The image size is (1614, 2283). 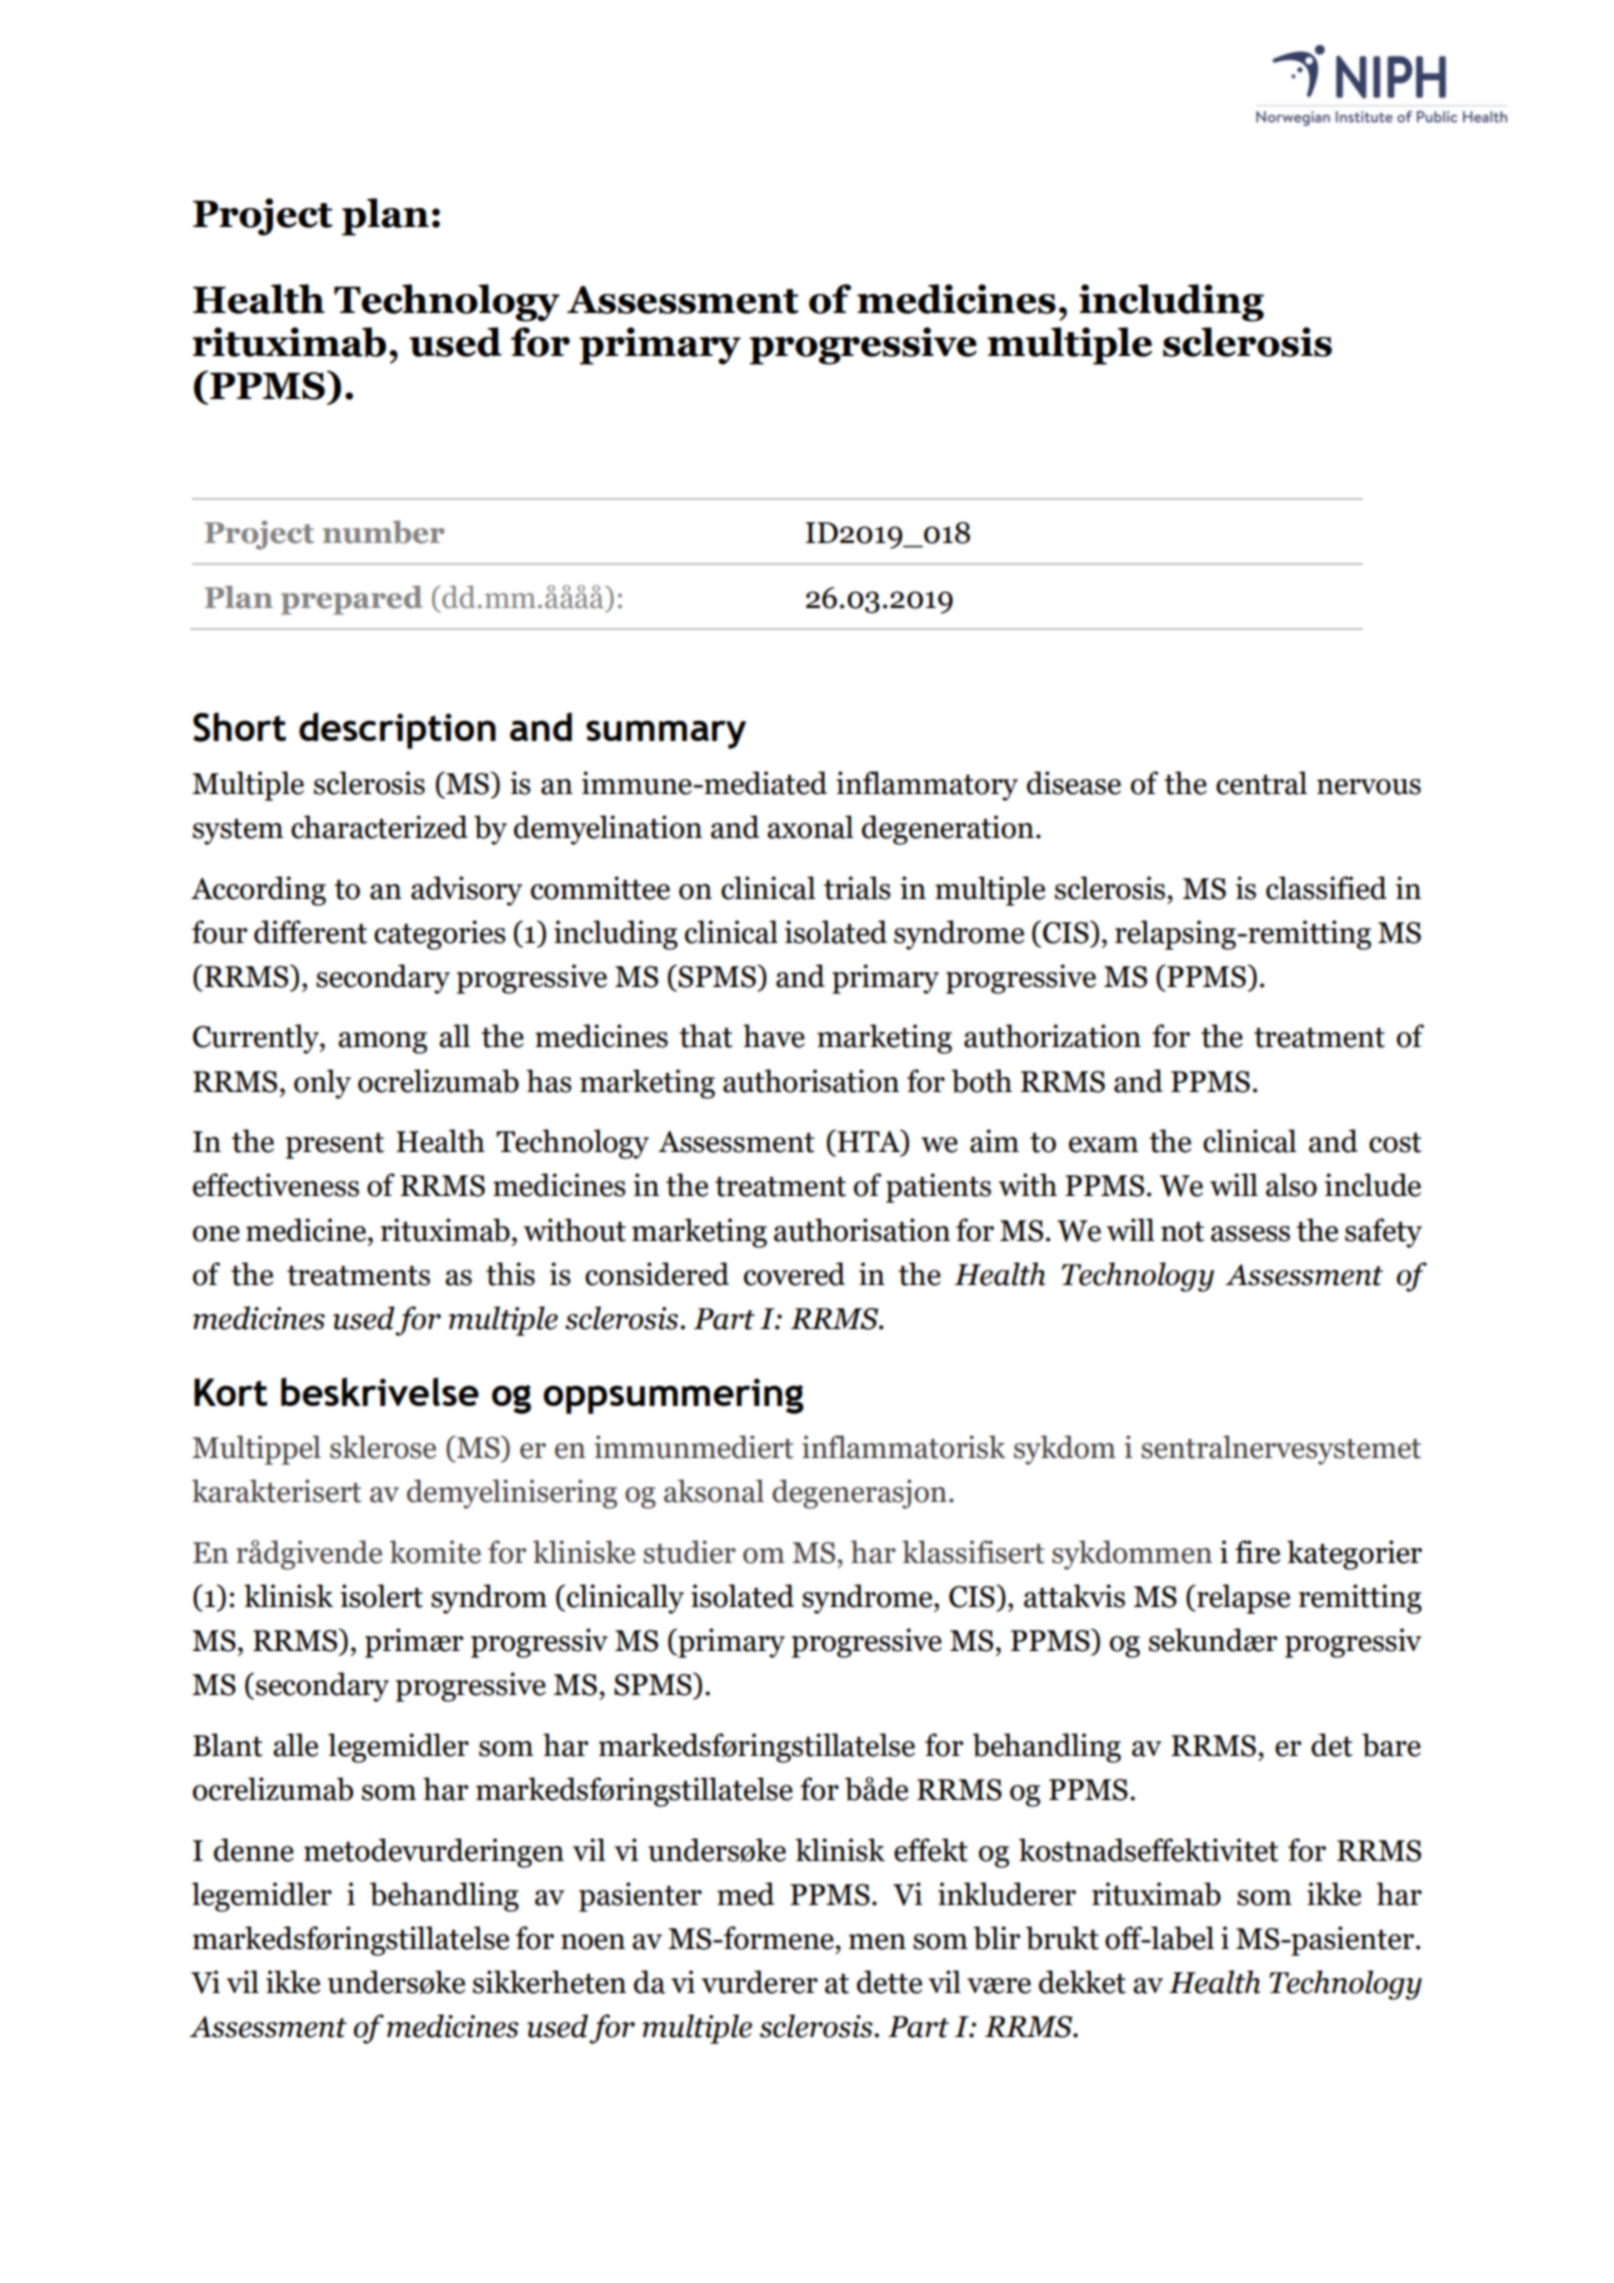 I want to click on summary, so click(x=666, y=734).
